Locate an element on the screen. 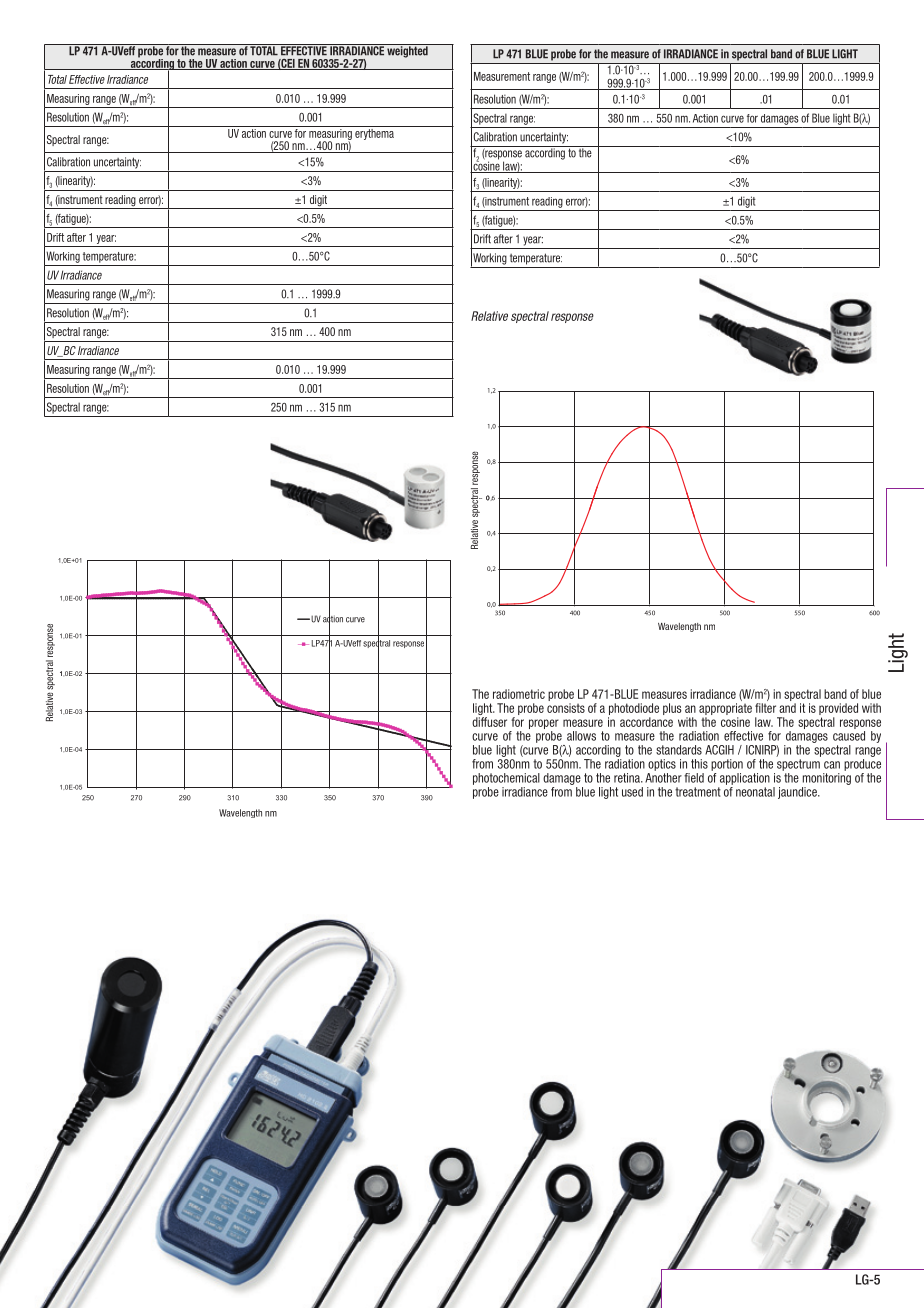 The height and width of the screenshot is (1308, 924). retina is located at coordinates (628, 778).
